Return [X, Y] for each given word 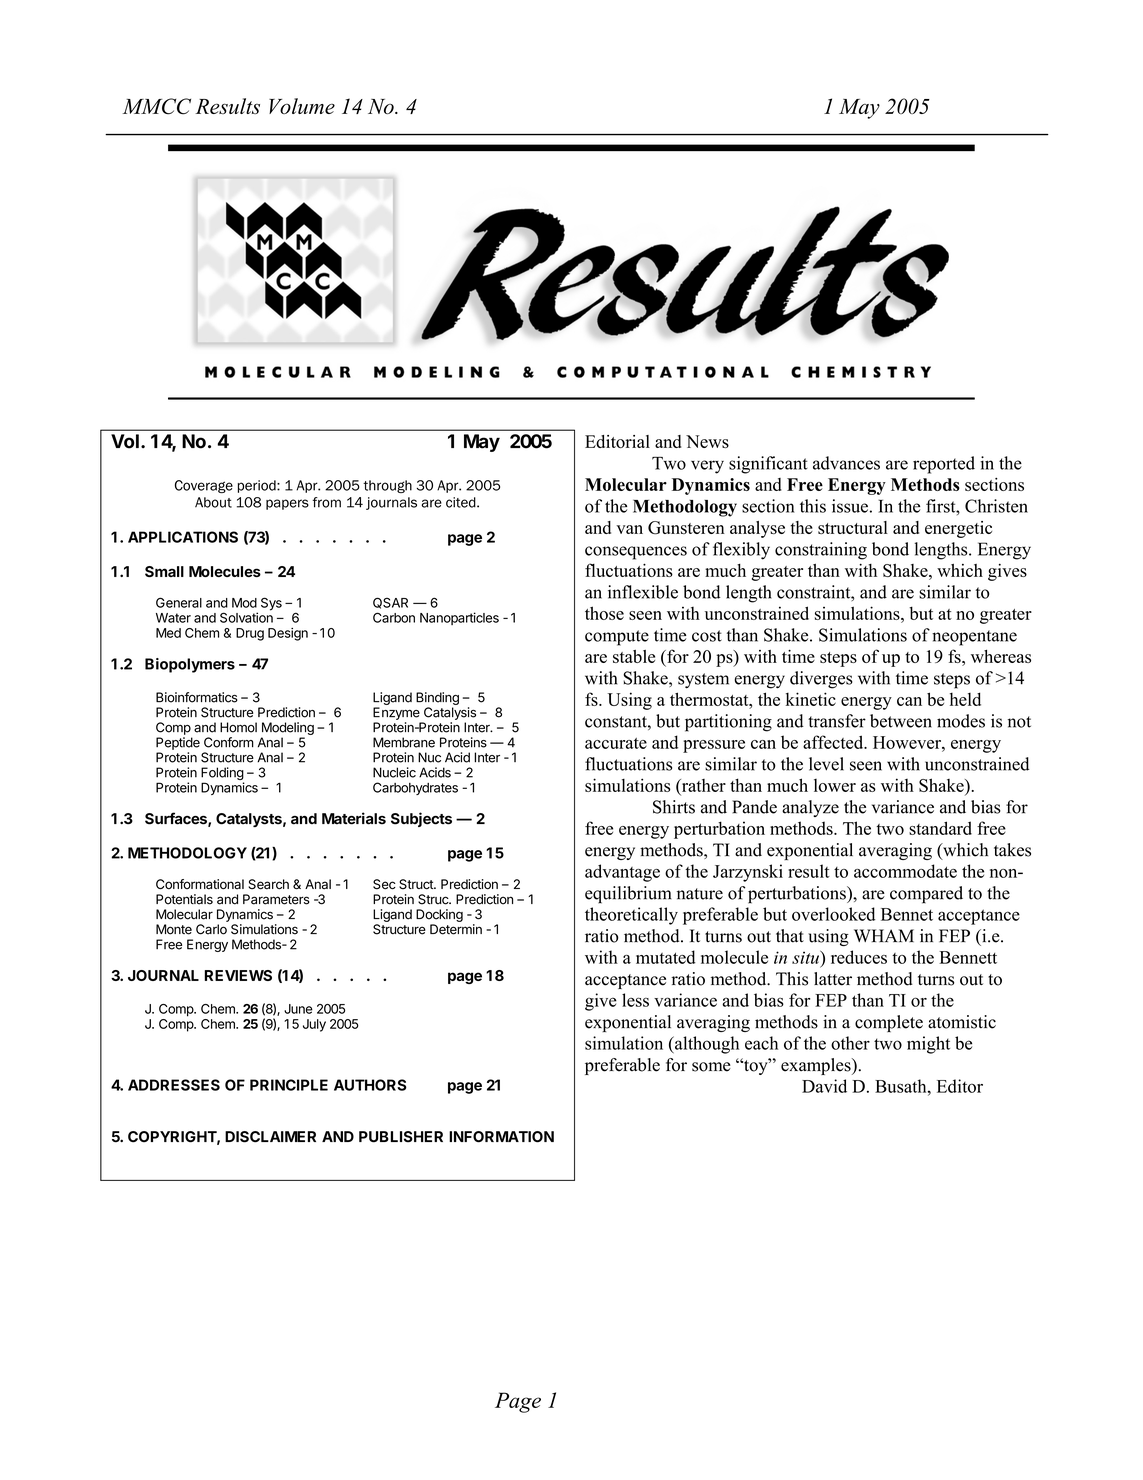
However [908, 742]
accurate [616, 743]
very [707, 467]
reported [944, 465]
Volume [302, 106]
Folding [222, 775]
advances [846, 463]
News [707, 441]
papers [287, 504]
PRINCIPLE [289, 1085]
